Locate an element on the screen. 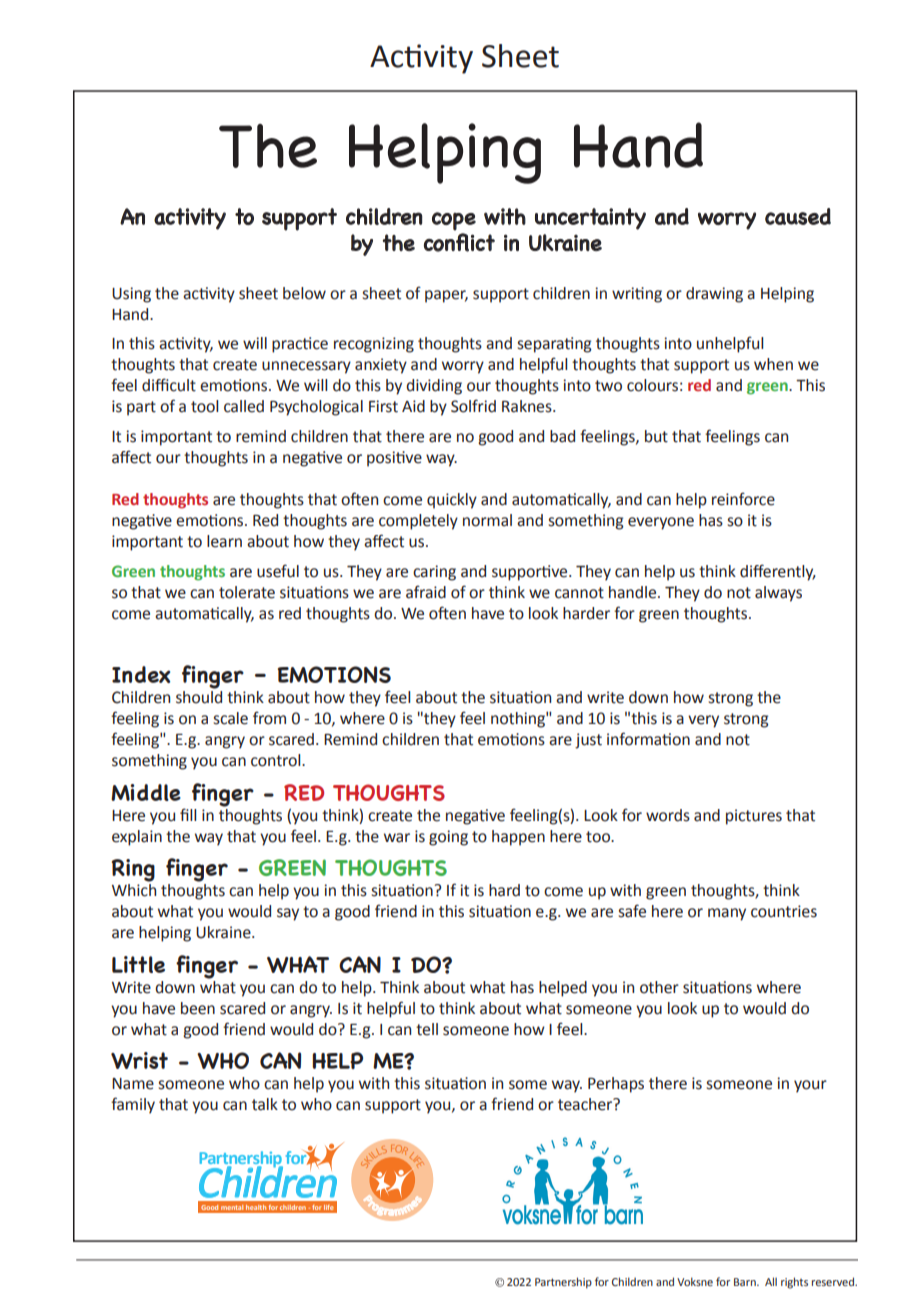 Image resolution: width=924 pixels, height=1308 pixels. talk is located at coordinates (265, 1104).
